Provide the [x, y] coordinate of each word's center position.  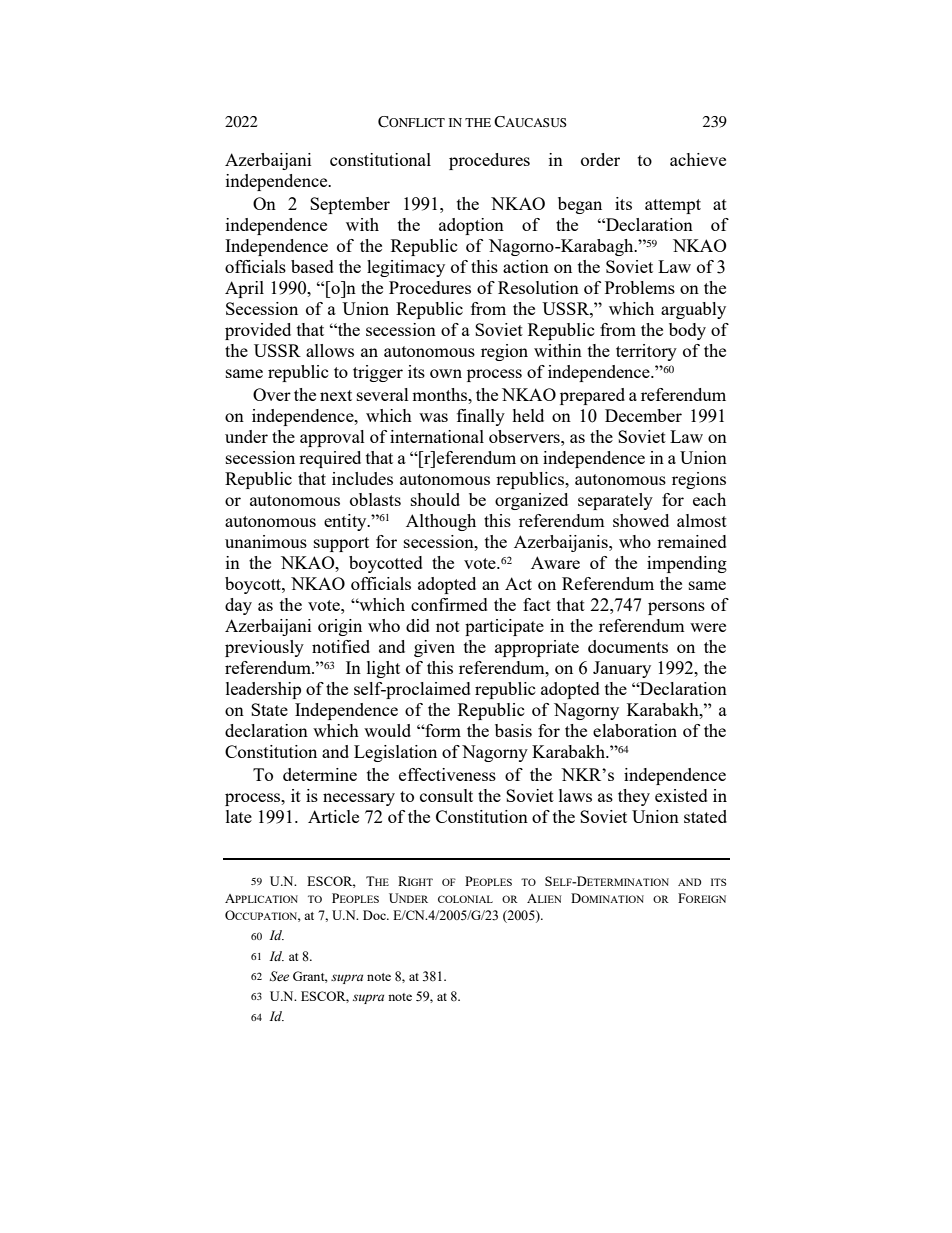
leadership [263, 690]
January [622, 669]
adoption [471, 226]
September [350, 205]
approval [332, 438]
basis [513, 730]
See [279, 976]
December [643, 415]
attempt [673, 206]
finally [481, 417]
